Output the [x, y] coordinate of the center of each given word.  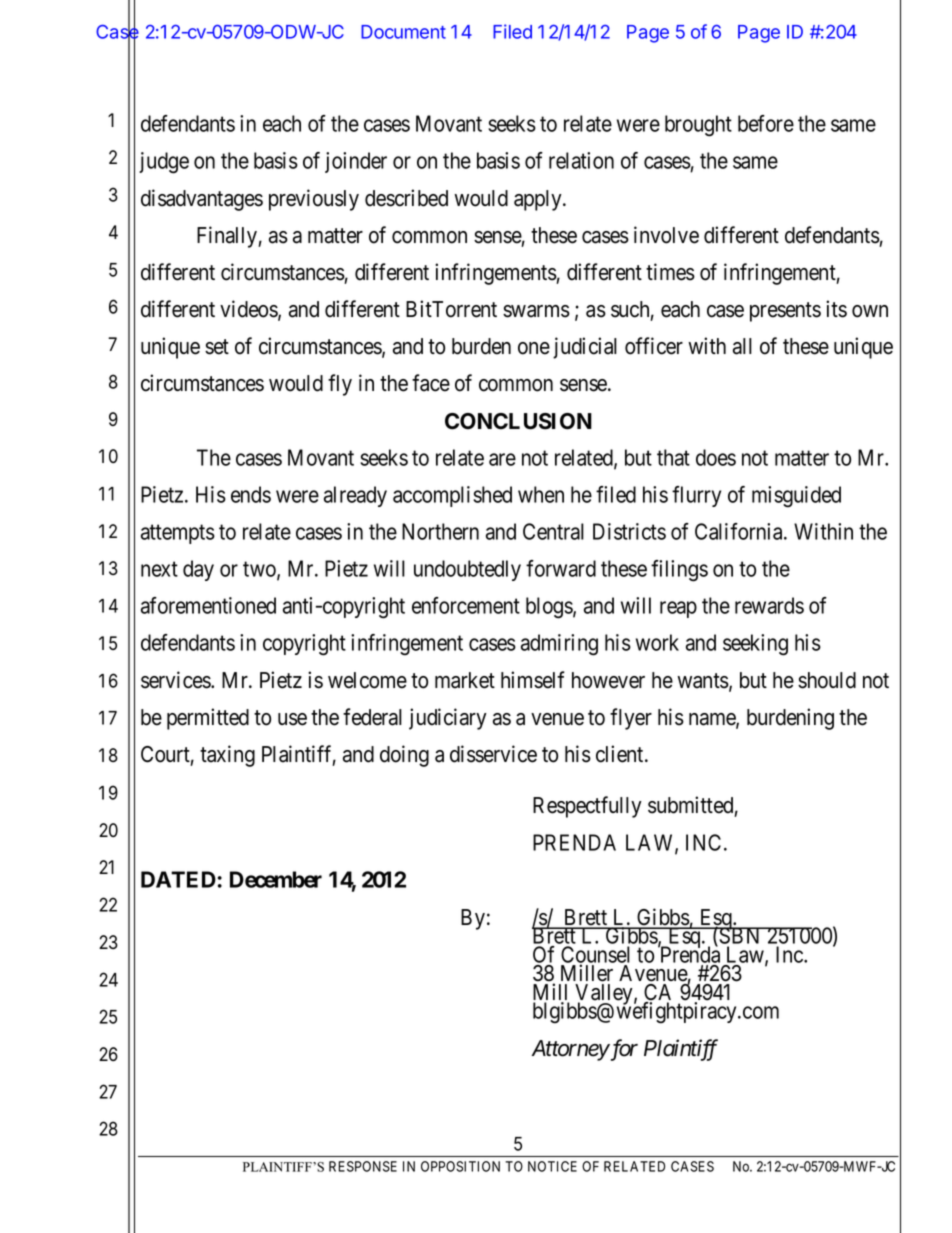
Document [403, 32]
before [766, 123]
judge [164, 163]
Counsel [595, 955]
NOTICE [552, 1166]
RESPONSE [363, 1166]
